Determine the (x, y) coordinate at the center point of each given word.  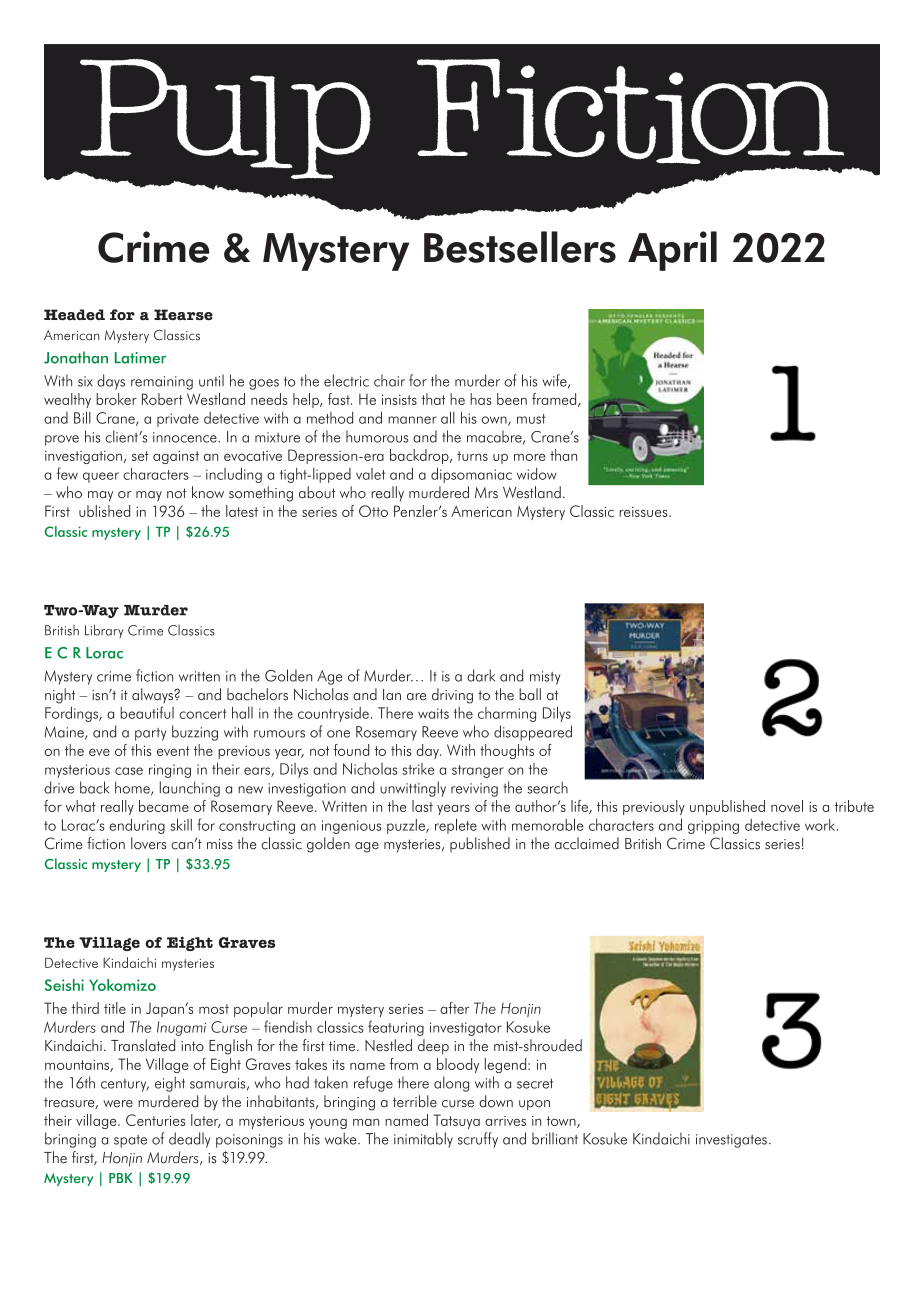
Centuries (155, 1120)
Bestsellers (520, 247)
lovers (148, 843)
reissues (644, 512)
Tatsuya (456, 1121)
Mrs (486, 493)
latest (242, 511)
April (672, 251)
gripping (713, 827)
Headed (74, 315)
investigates (731, 1141)
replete (456, 826)
